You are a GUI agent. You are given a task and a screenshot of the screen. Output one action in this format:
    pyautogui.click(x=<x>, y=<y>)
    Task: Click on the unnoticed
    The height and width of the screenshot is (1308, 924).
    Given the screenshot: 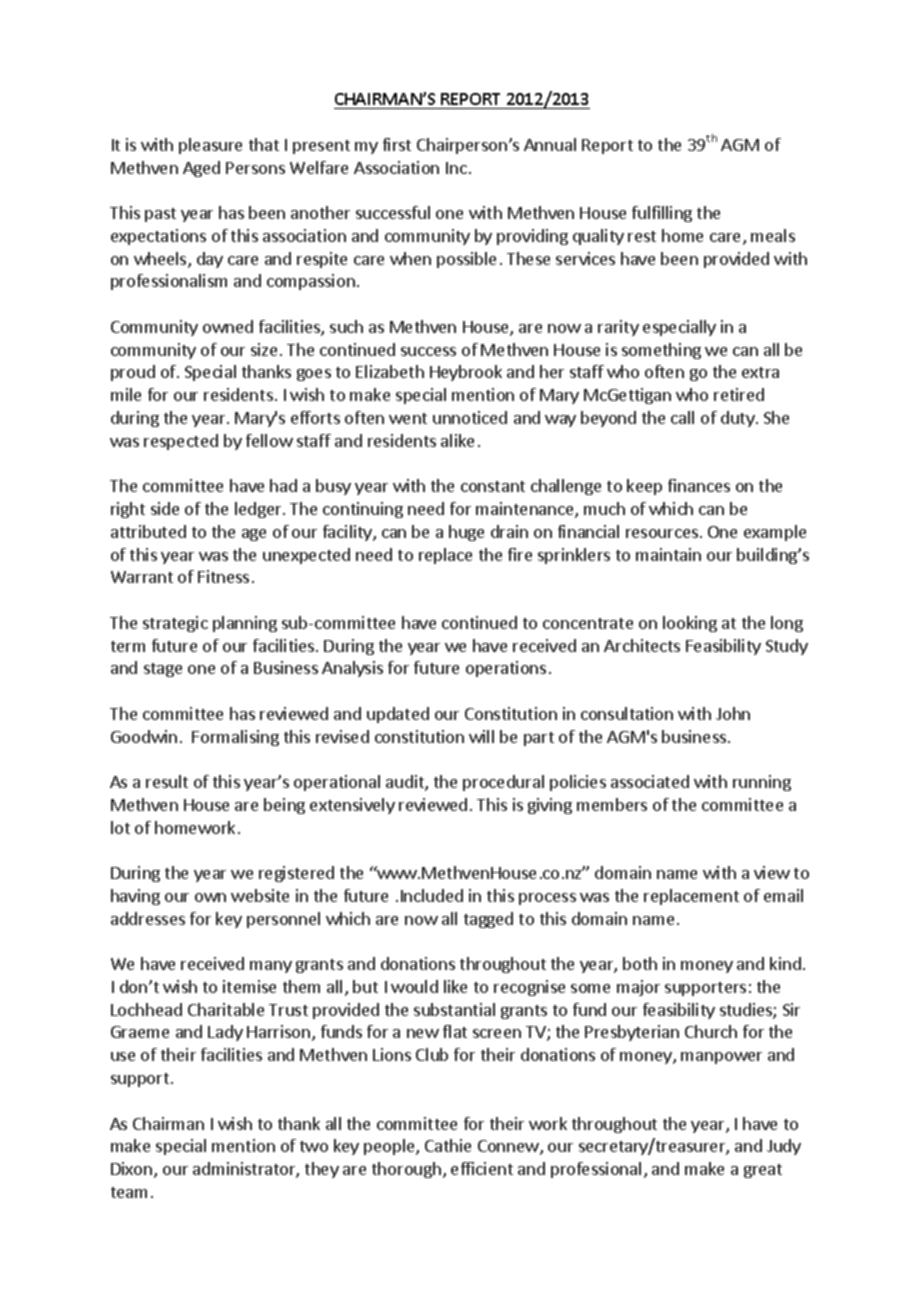 What is the action you would take?
    pyautogui.click(x=470, y=417)
